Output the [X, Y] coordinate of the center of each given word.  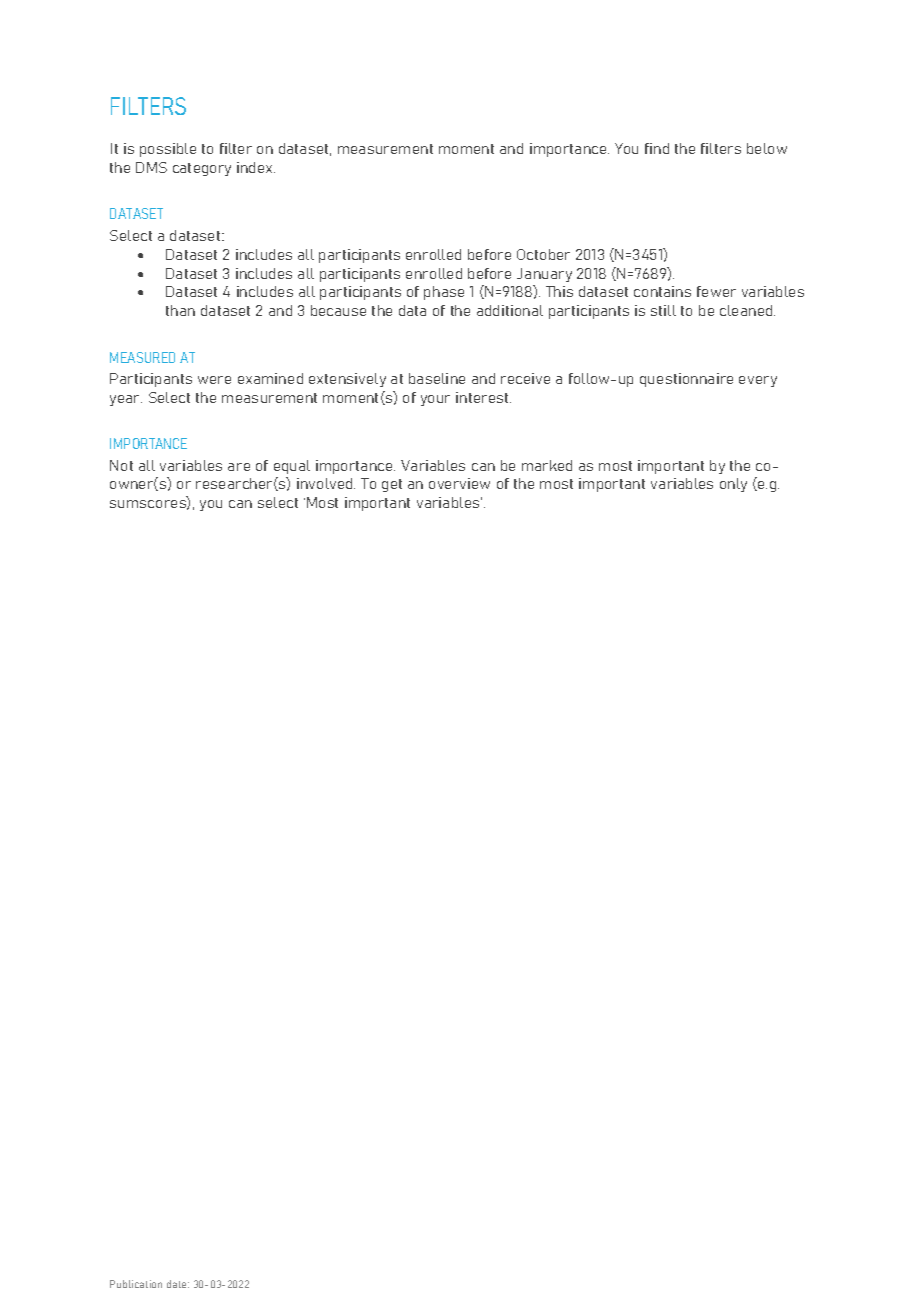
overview [459, 483]
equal [292, 467]
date [178, 1284]
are [239, 467]
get [392, 485]
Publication [136, 1284]
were [214, 380]
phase [444, 293]
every [758, 381]
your [435, 400]
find [657, 148]
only [733, 485]
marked [547, 465]
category [202, 169]
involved [326, 483]
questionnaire [686, 380]
